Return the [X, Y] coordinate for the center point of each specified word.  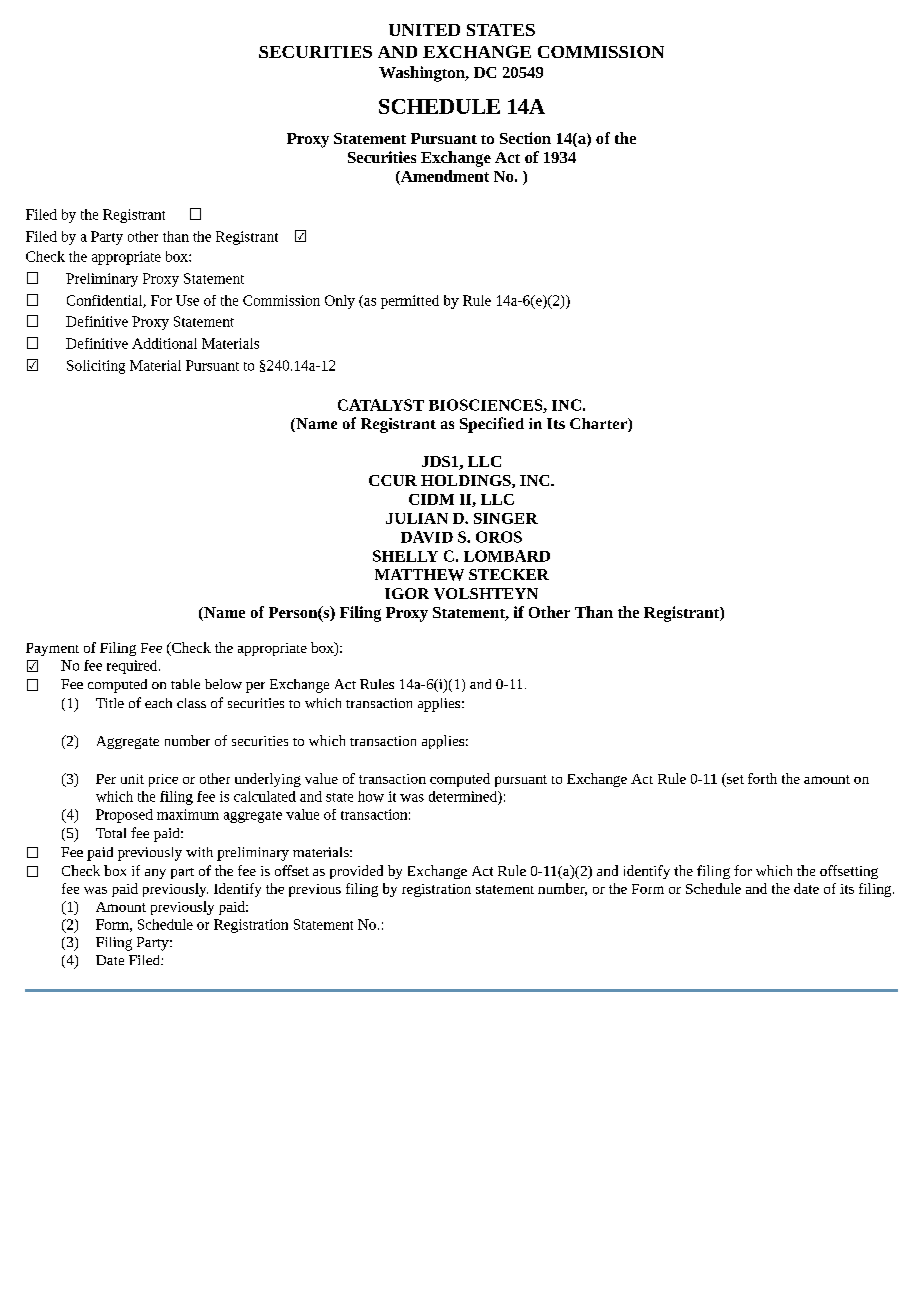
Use [187, 300]
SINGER [506, 518]
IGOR [407, 593]
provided [356, 872]
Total [111, 833]
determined [464, 796]
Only [340, 302]
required [133, 667]
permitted [410, 302]
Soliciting [96, 367]
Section [525, 138]
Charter [599, 425]
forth [762, 778]
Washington [423, 74]
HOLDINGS [467, 481]
